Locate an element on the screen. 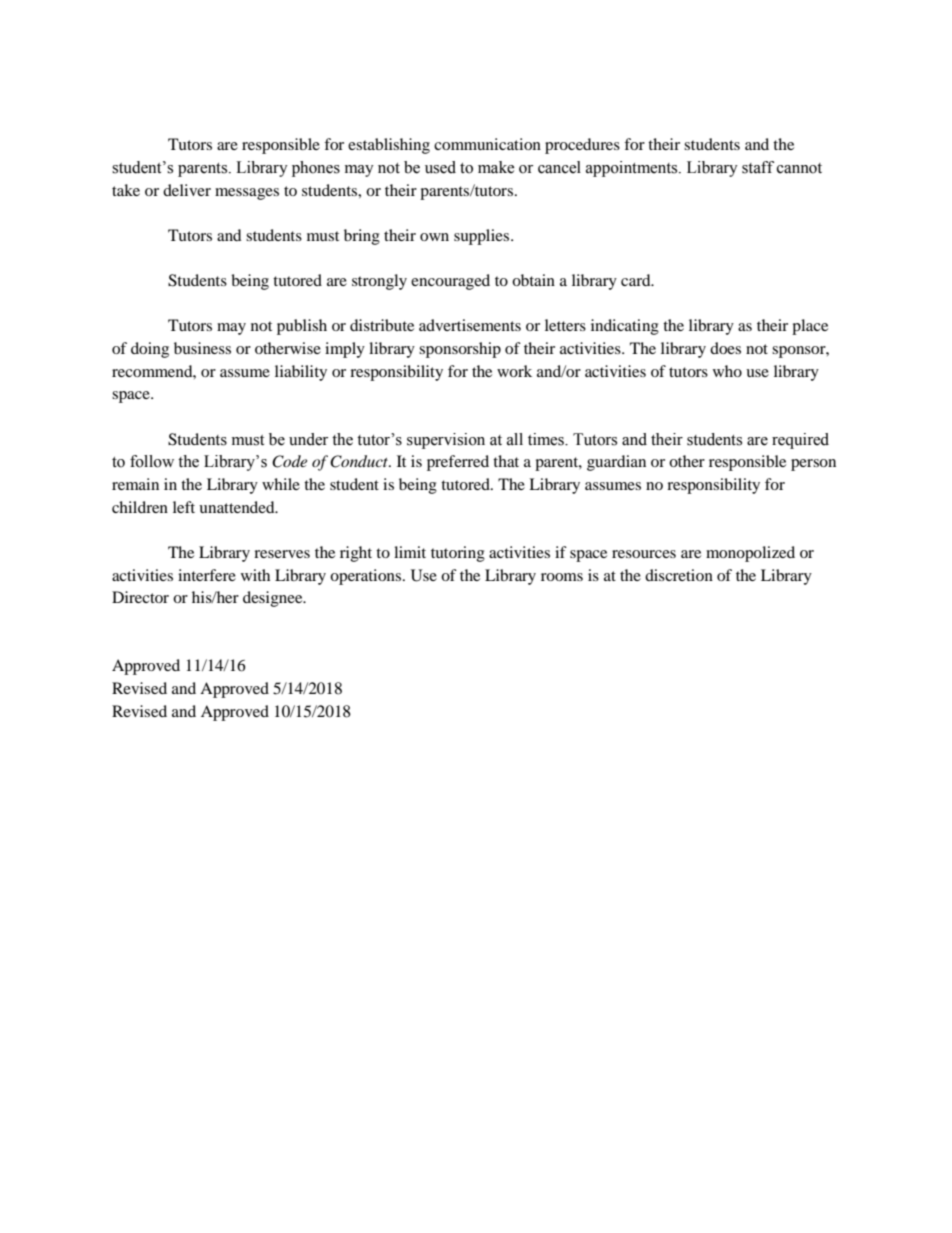 This screenshot has height=1233, width=952. follow is located at coordinates (152, 461).
